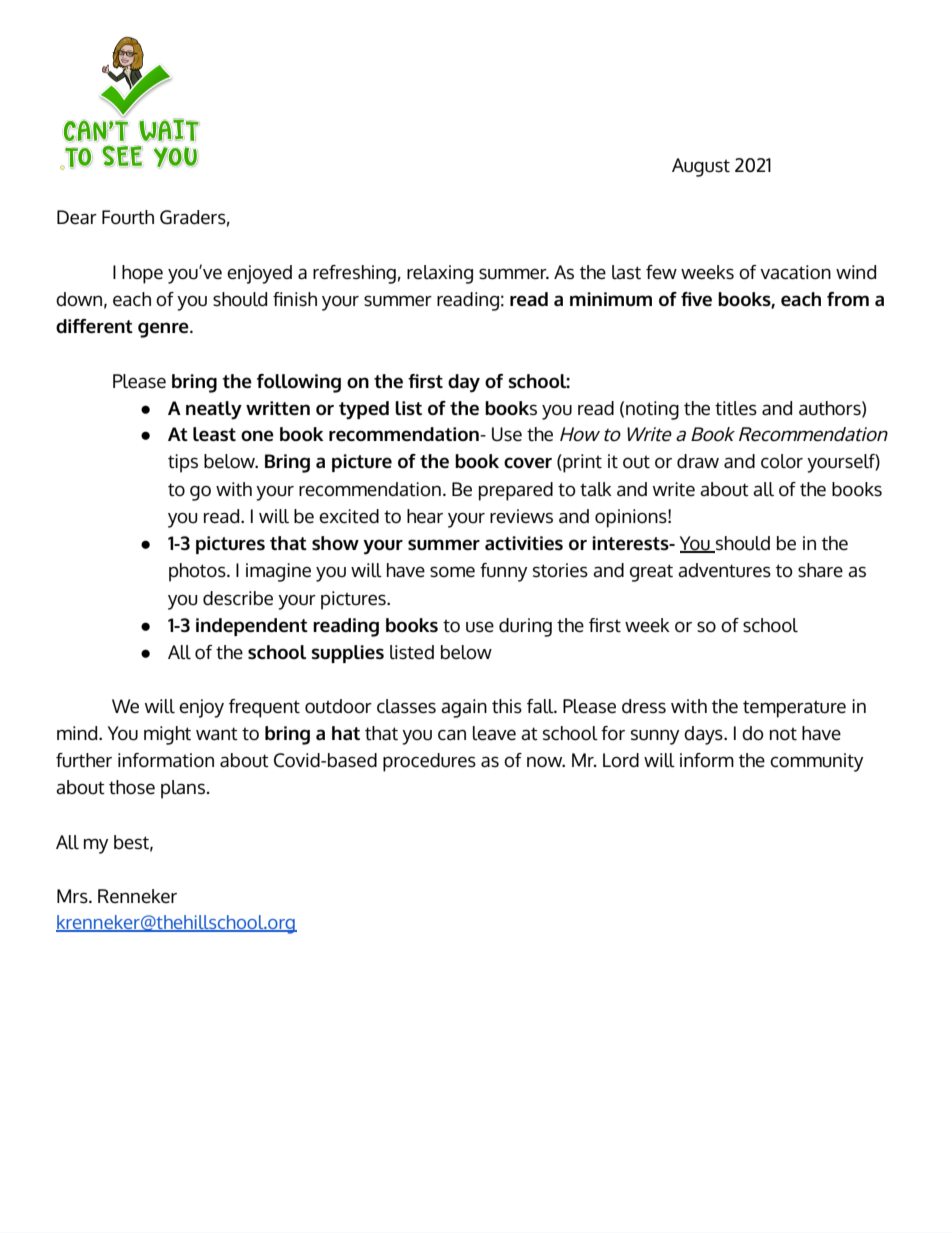  What do you see at coordinates (440, 274) in the document?
I see `relaxing` at bounding box center [440, 274].
